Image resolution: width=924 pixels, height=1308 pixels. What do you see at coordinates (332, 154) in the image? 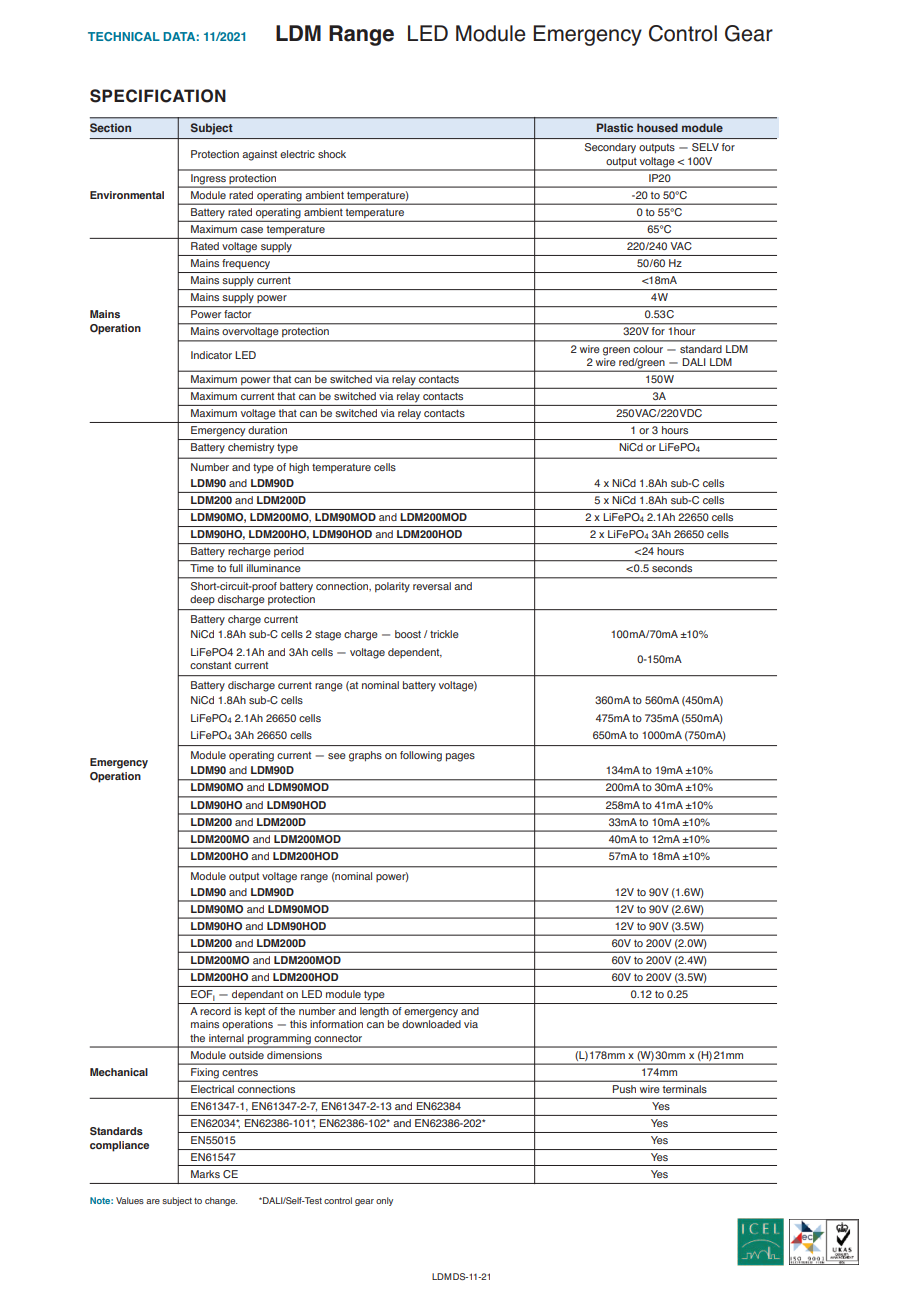
I see `shock` at bounding box center [332, 154].
